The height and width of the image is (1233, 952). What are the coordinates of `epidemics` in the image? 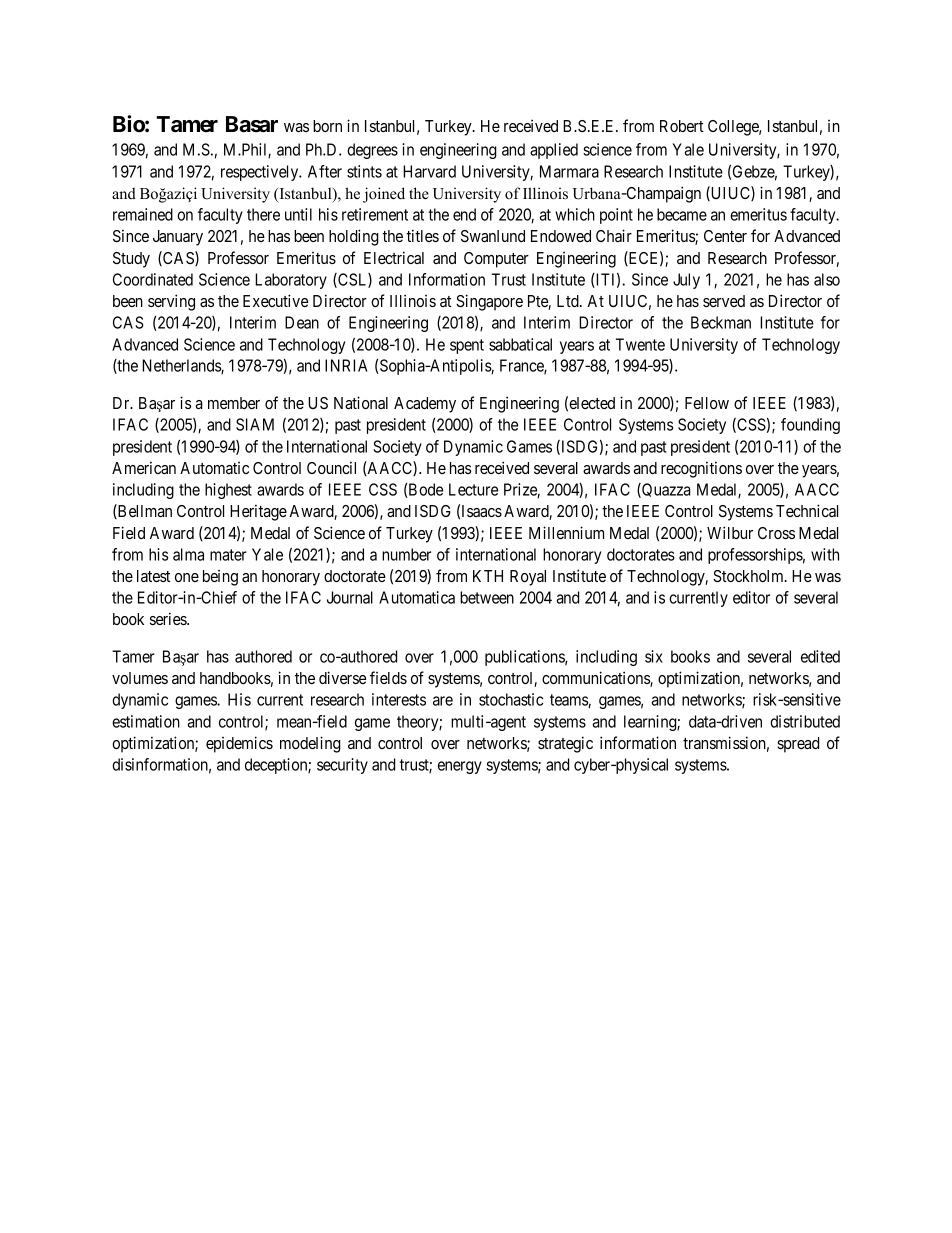 It's located at (239, 744).
